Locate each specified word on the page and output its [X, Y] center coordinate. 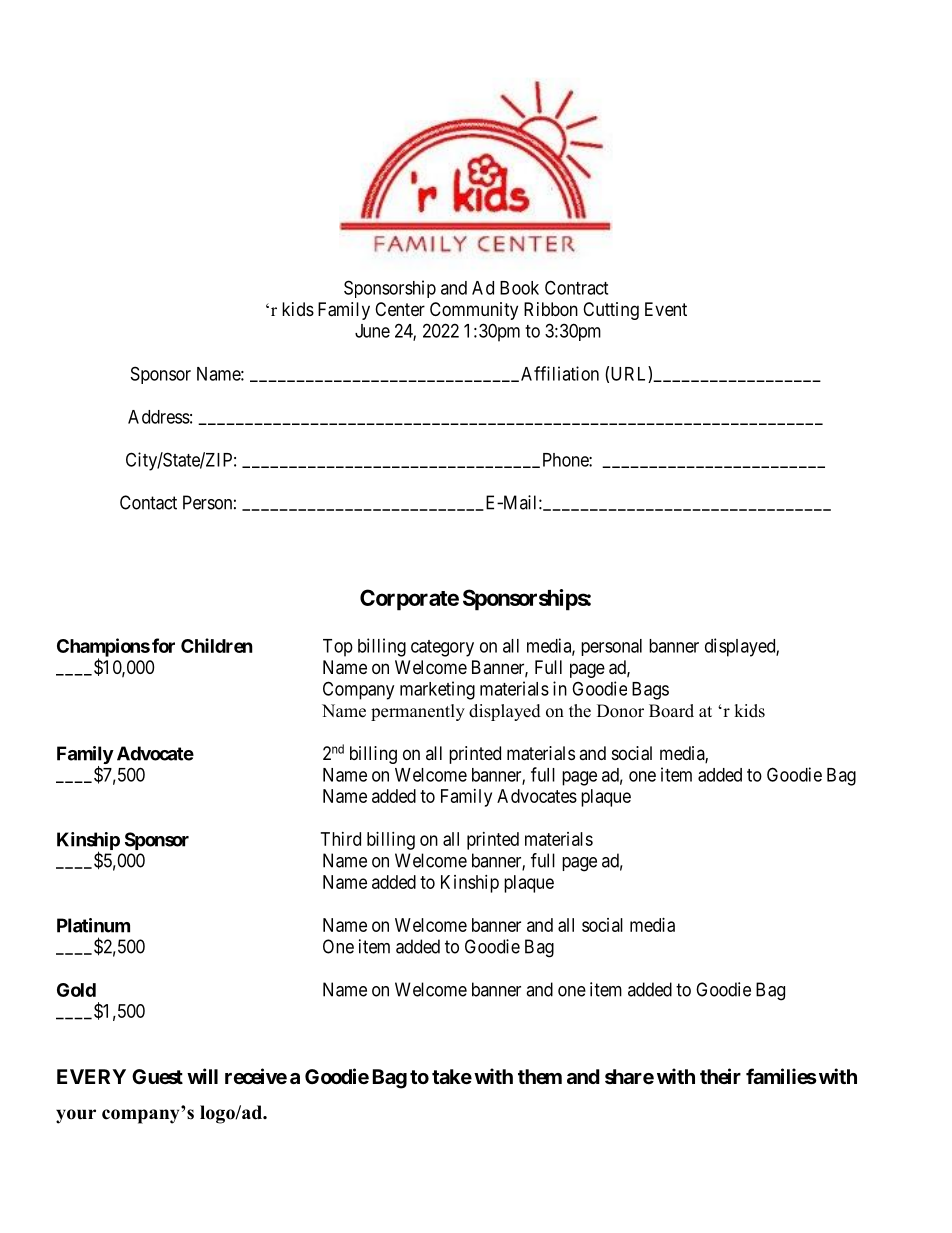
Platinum [93, 925]
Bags [650, 691]
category [442, 648]
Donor [620, 711]
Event [666, 309]
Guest [157, 1076]
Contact [148, 502]
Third [341, 839]
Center [400, 309]
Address [159, 417]
